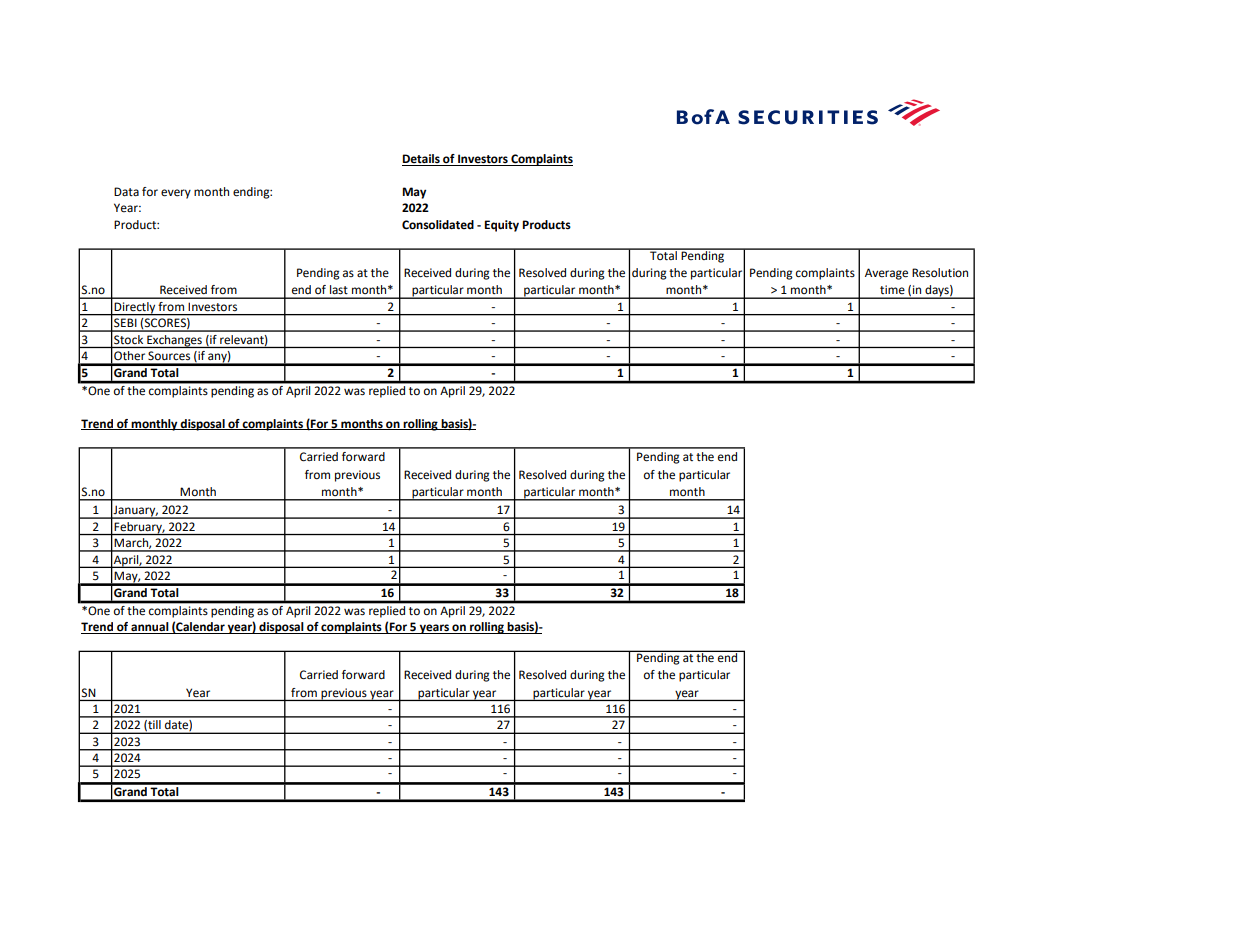  Describe the element at coordinates (150, 628) in the document. I see `annual` at that location.
